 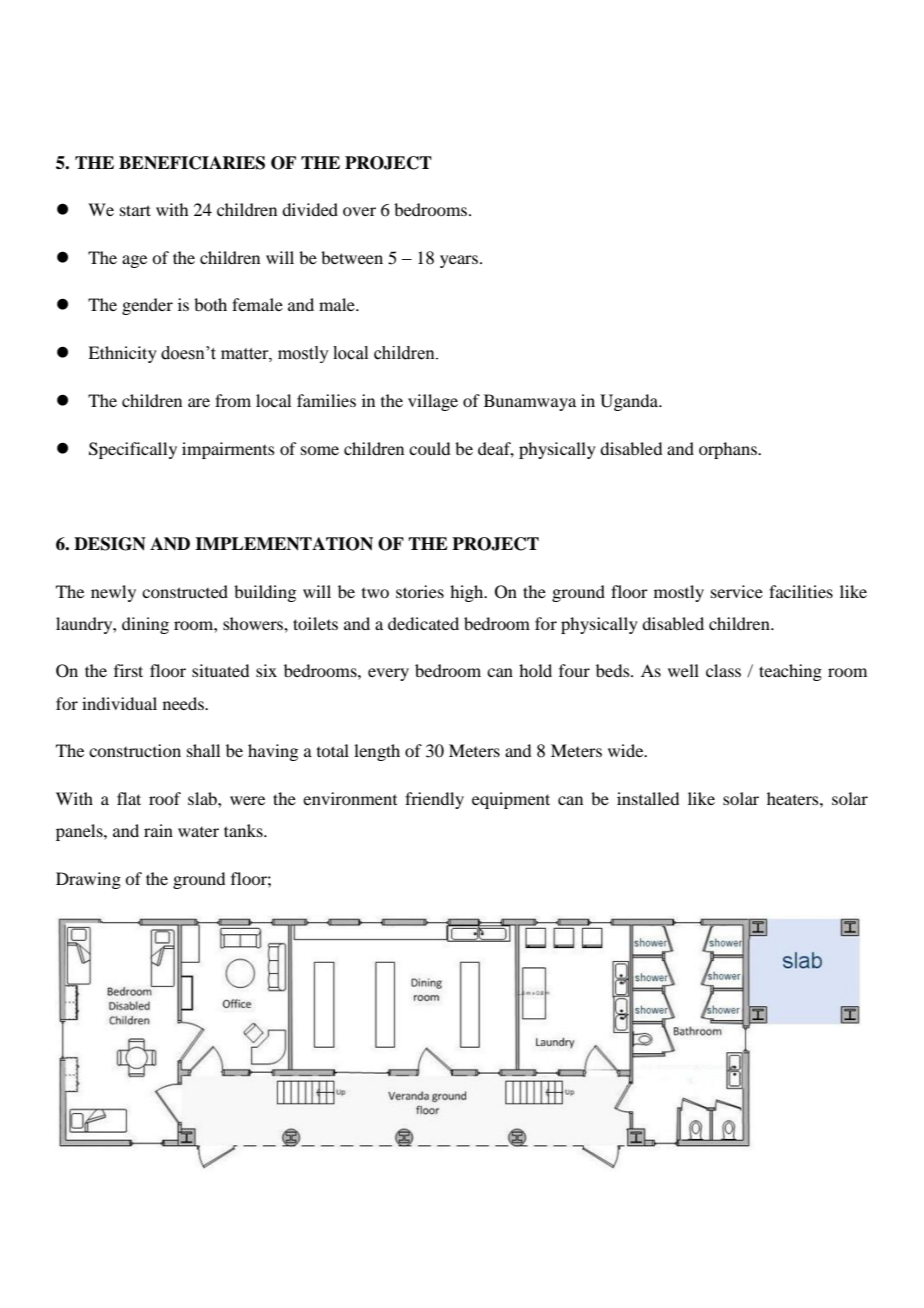 I want to click on BENEFICIARIES, so click(x=192, y=163).
